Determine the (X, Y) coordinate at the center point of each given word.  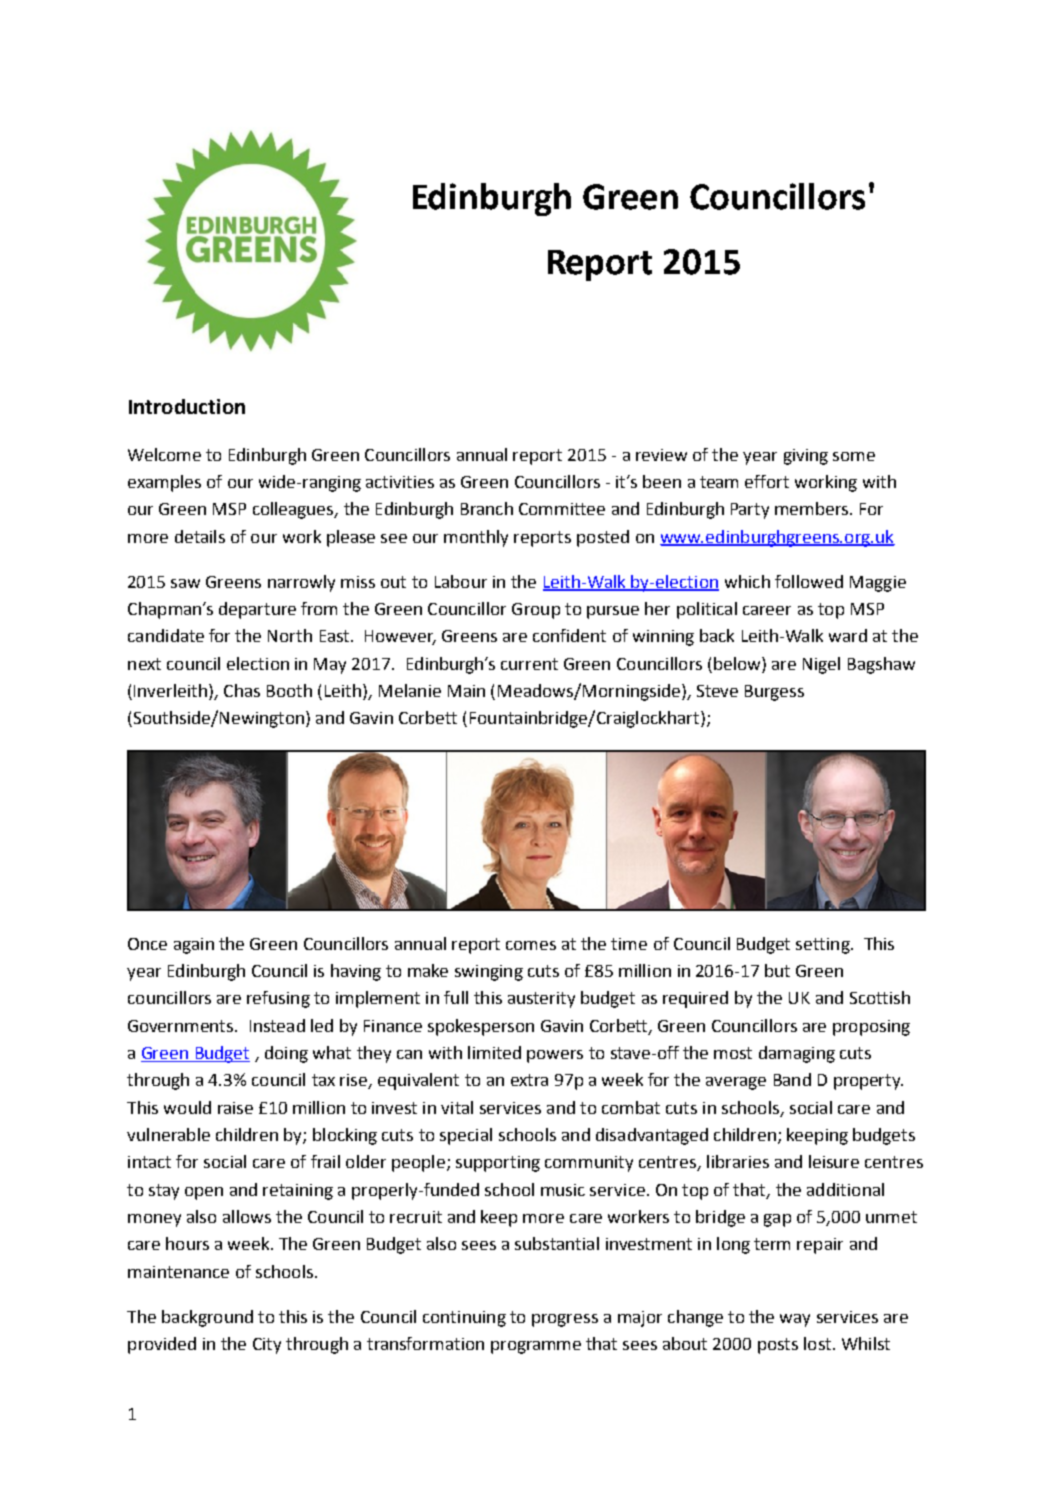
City (267, 1346)
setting (824, 946)
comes (531, 945)
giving (806, 457)
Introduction (187, 406)
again (194, 946)
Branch (487, 508)
